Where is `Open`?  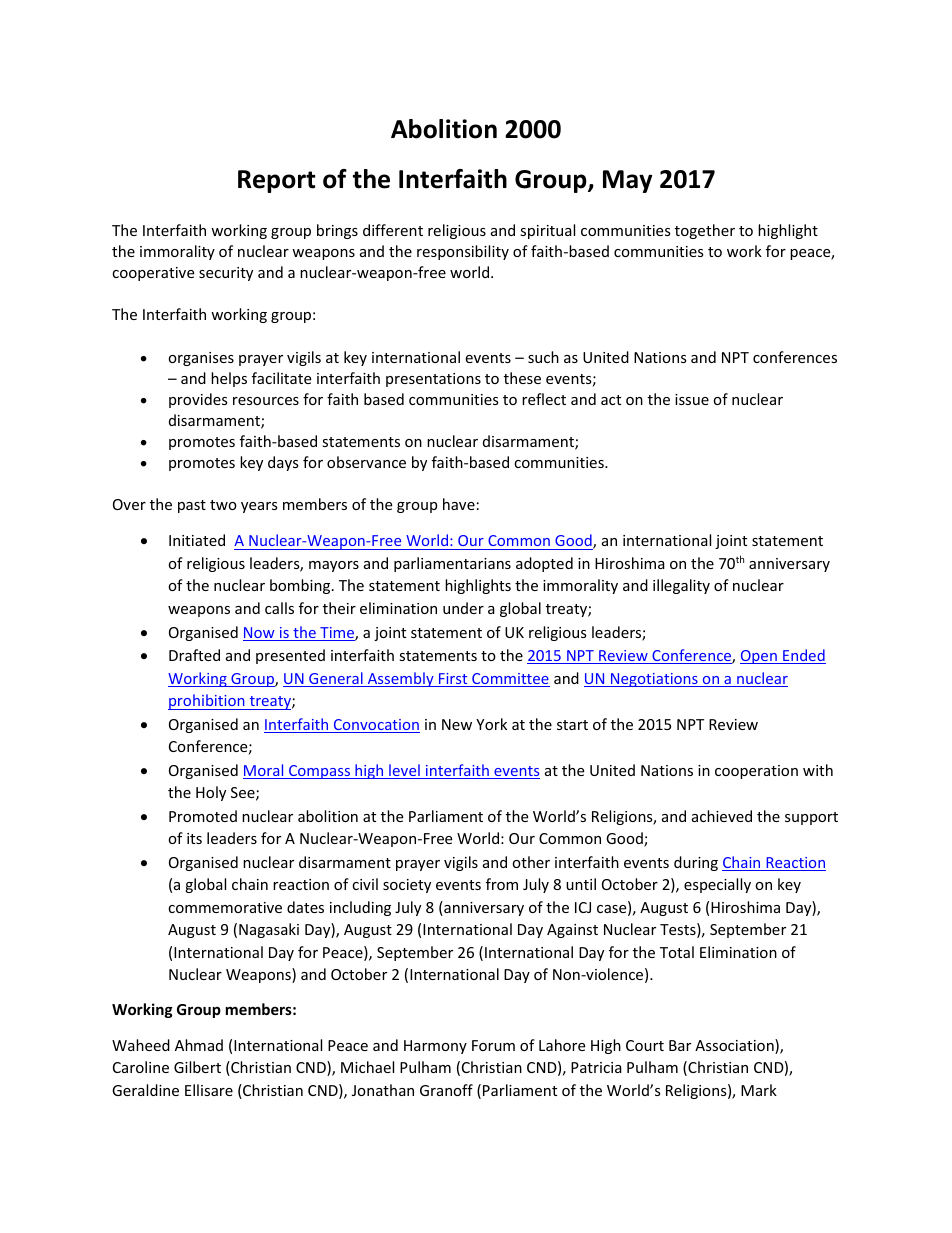 Open is located at coordinates (759, 657).
